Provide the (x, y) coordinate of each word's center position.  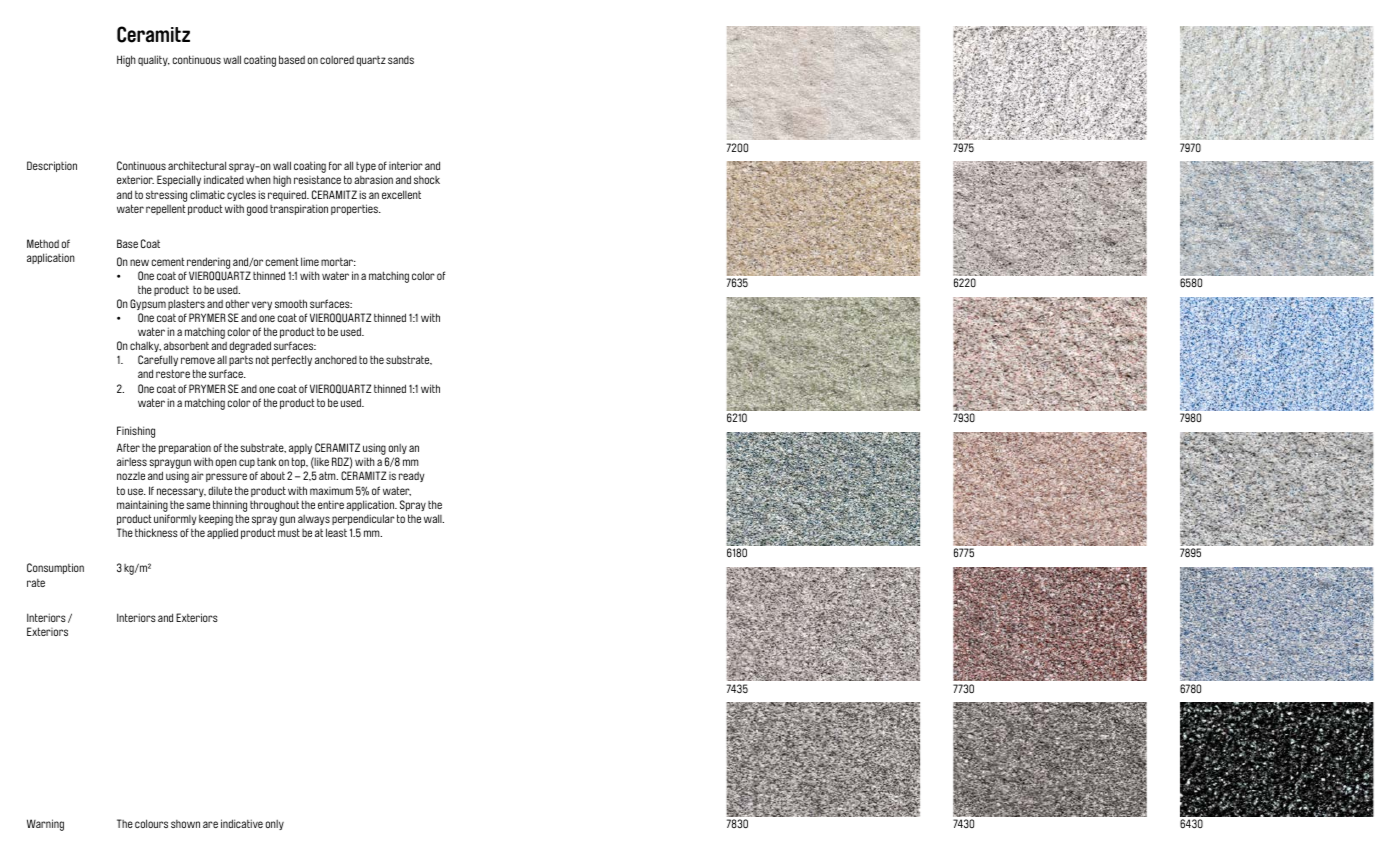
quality (154, 60)
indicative (242, 823)
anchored (336, 360)
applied (222, 533)
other (238, 304)
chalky (145, 346)
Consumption (55, 568)
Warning (45, 825)
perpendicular (363, 519)
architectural (197, 165)
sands (401, 60)
